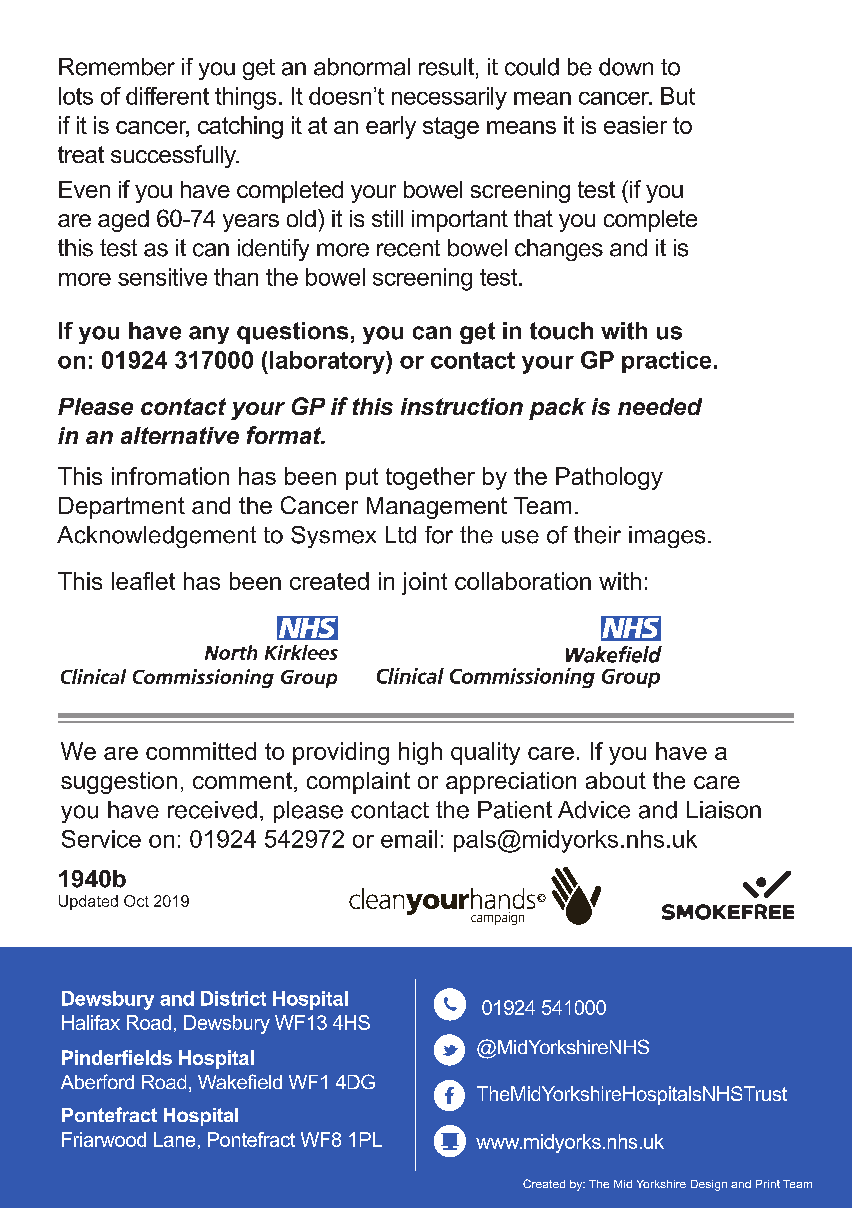 Image resolution: width=852 pixels, height=1208 pixels. Describe the element at coordinates (240, 1081) in the screenshot. I see `Wakefield` at that location.
